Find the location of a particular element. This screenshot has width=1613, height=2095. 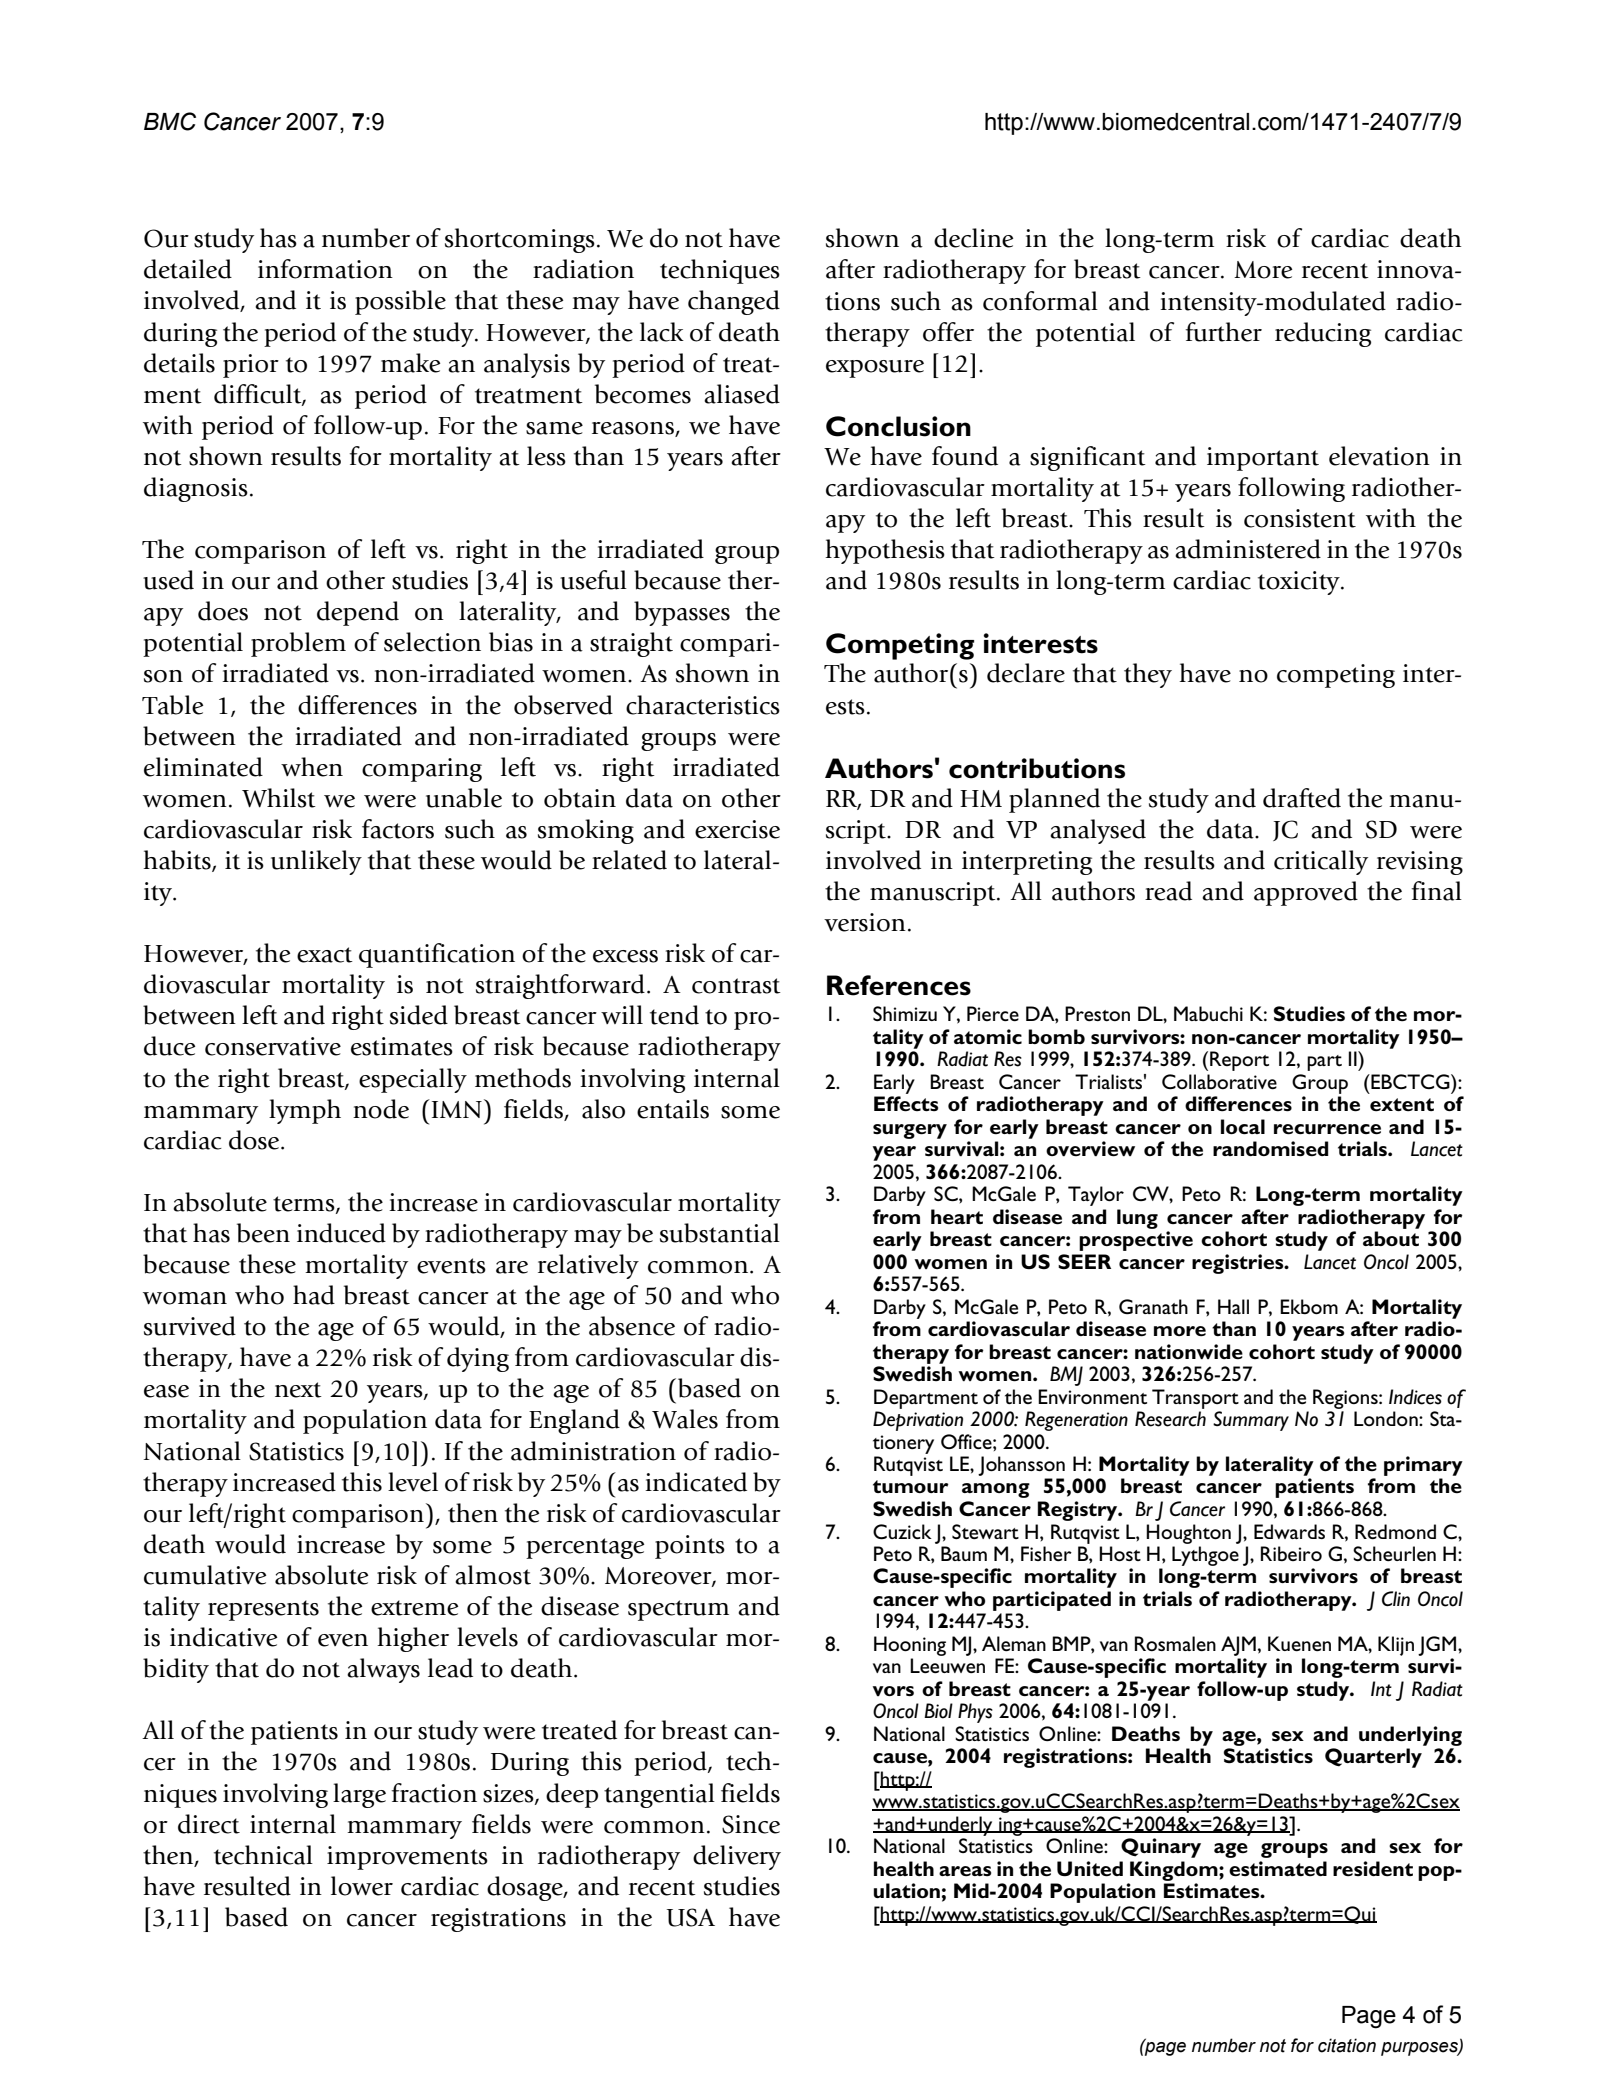

Deprivation is located at coordinates (918, 1421).
